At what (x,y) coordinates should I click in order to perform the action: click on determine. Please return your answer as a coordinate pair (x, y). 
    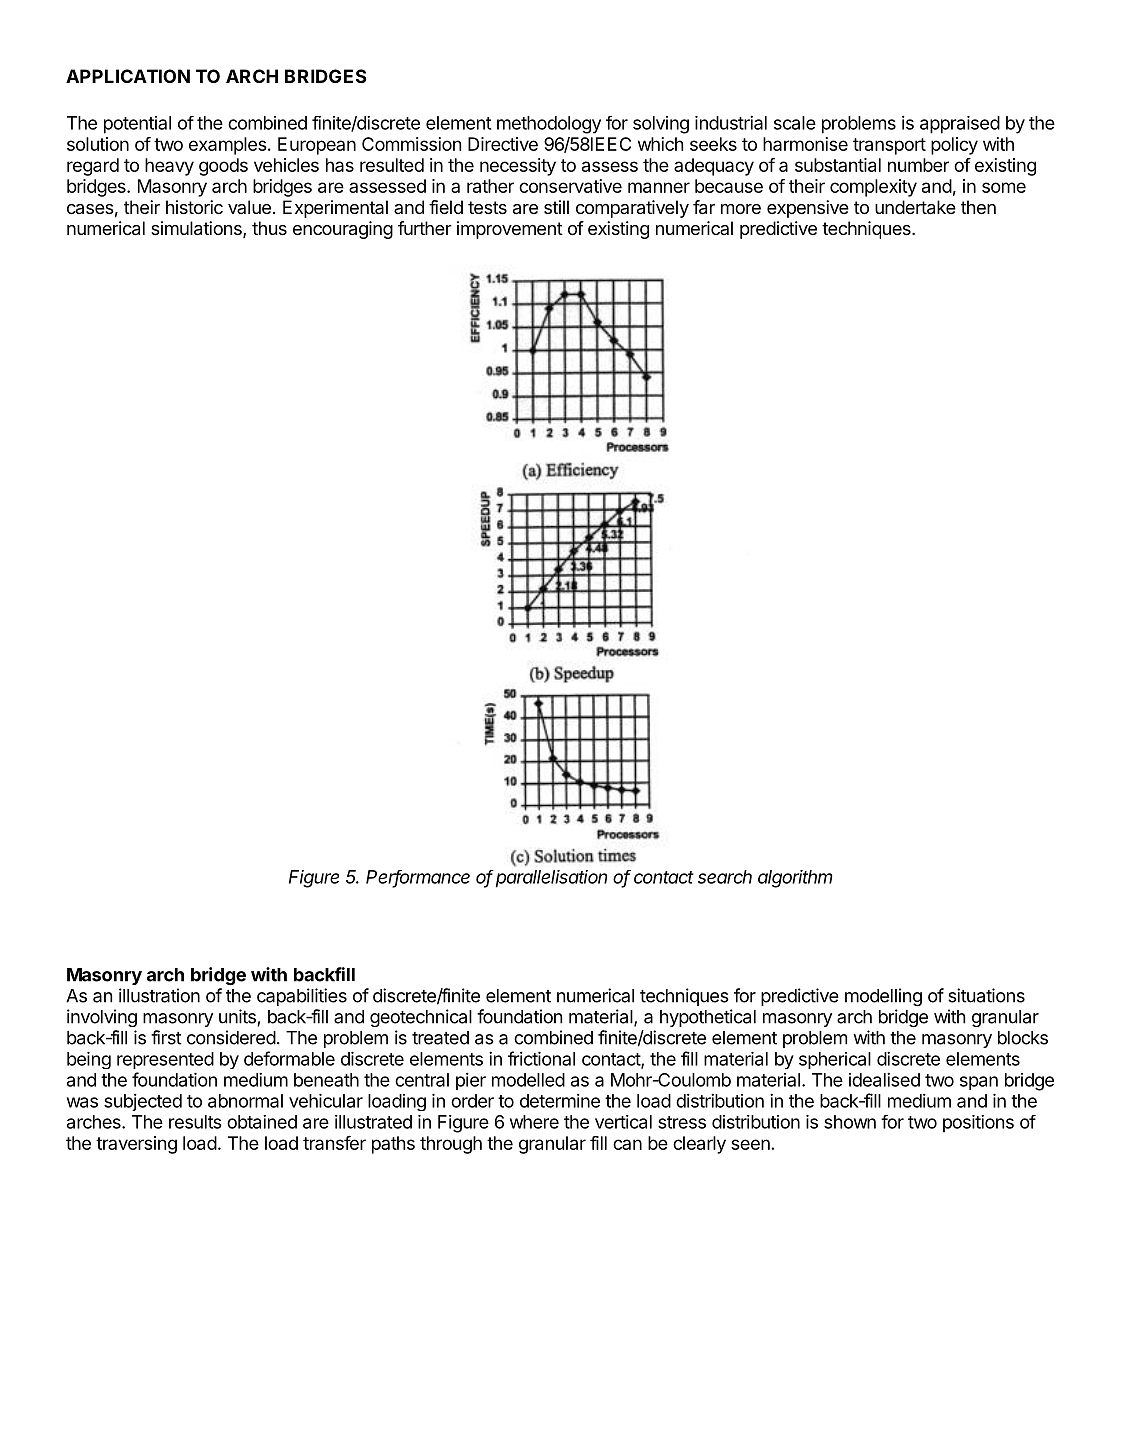
    Looking at the image, I should click on (560, 1101).
